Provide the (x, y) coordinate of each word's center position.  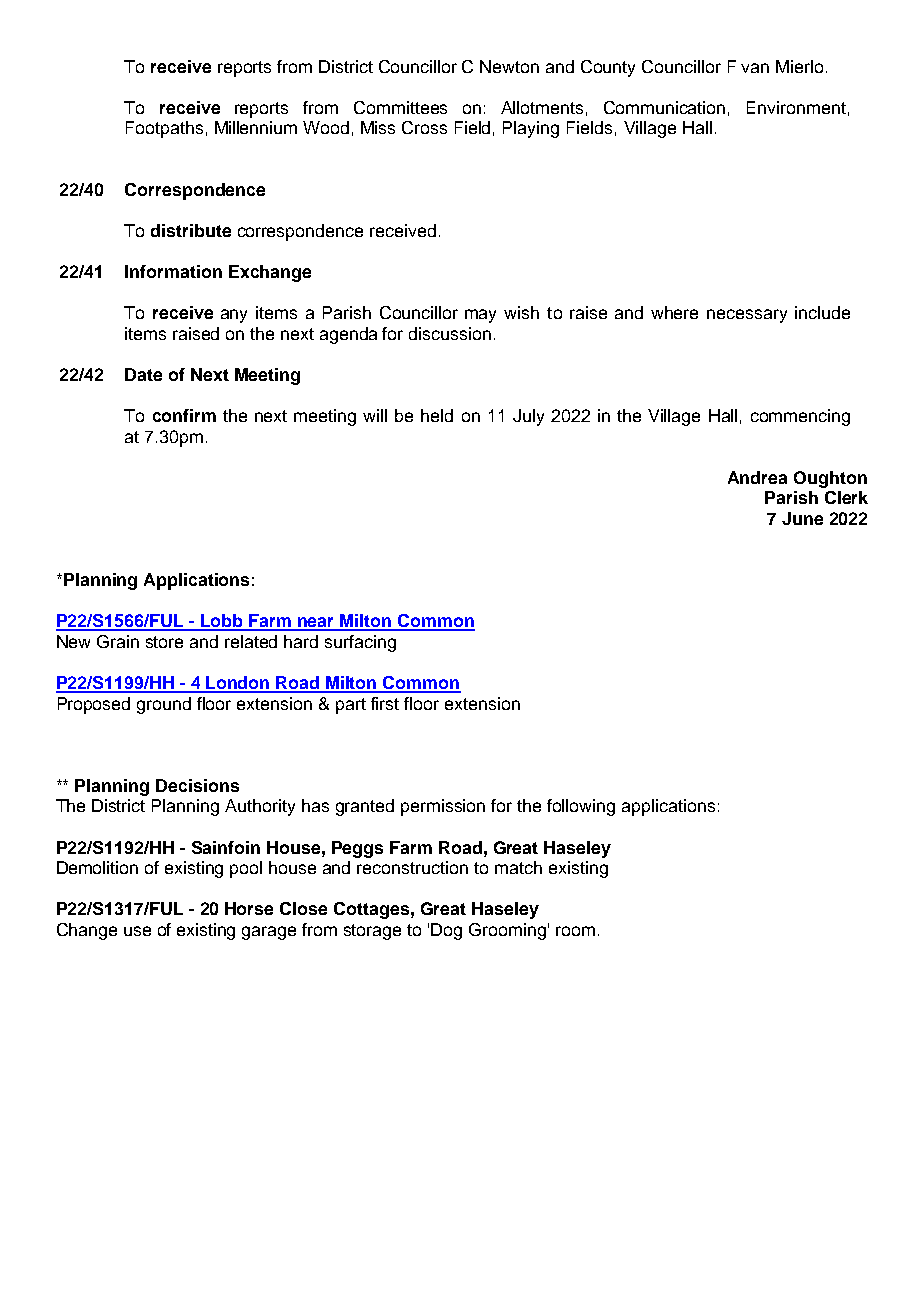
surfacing (360, 643)
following (581, 807)
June (802, 518)
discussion (450, 333)
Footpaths (164, 129)
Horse (249, 908)
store (164, 642)
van (755, 68)
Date (143, 374)
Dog (446, 931)
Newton (509, 66)
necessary (747, 316)
